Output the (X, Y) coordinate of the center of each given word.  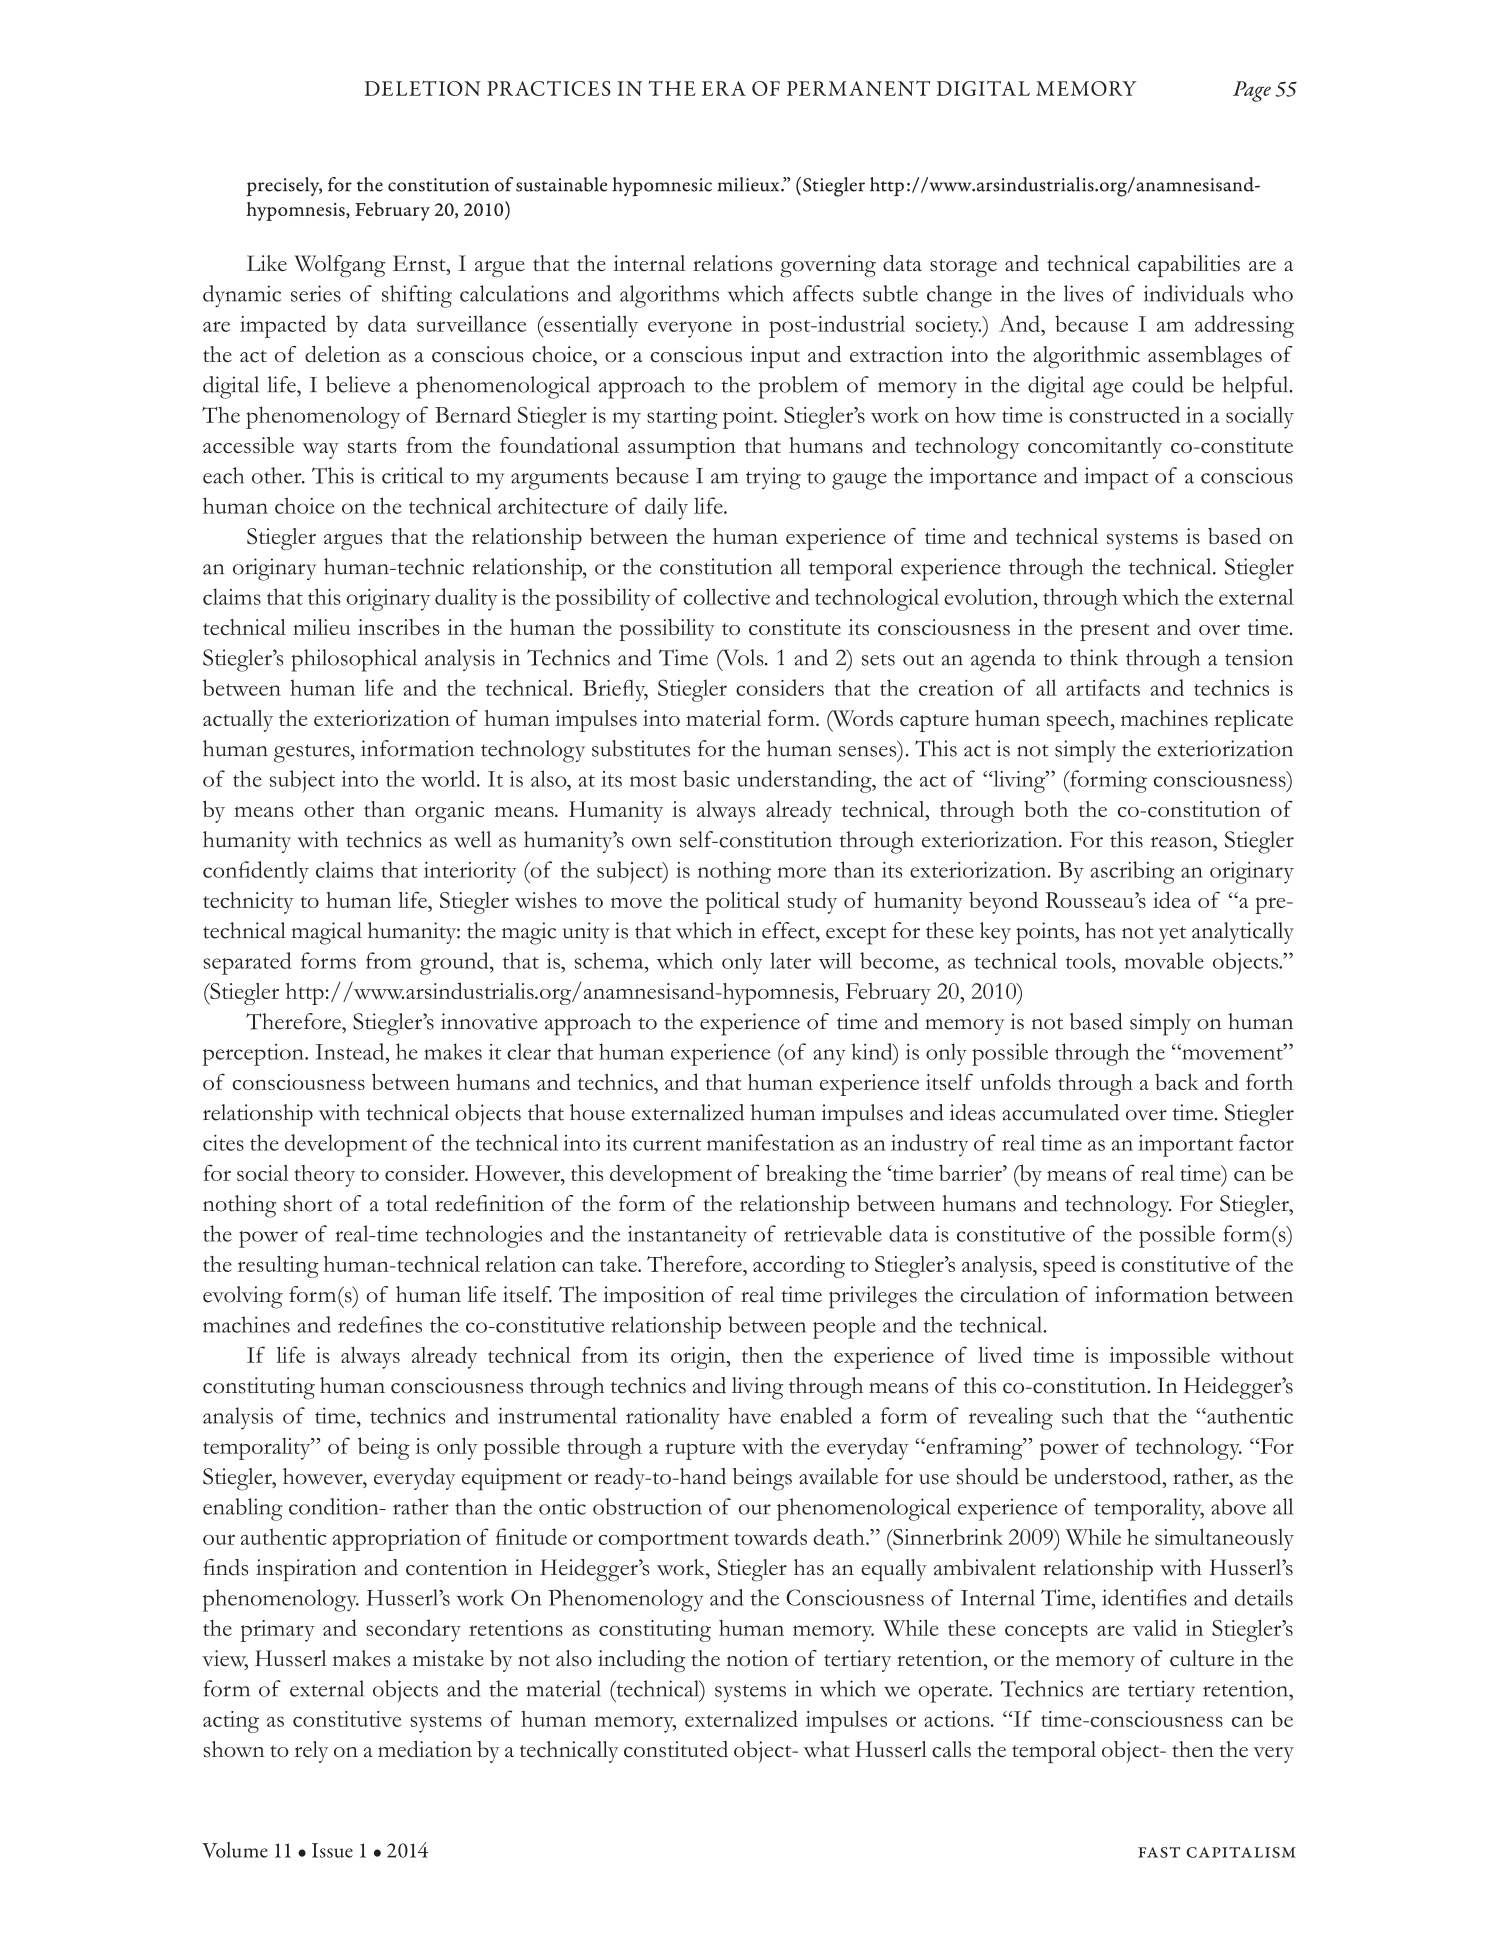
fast (1159, 1852)
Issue (332, 1850)
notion (757, 1658)
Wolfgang (340, 266)
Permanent (858, 88)
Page (1252, 91)
